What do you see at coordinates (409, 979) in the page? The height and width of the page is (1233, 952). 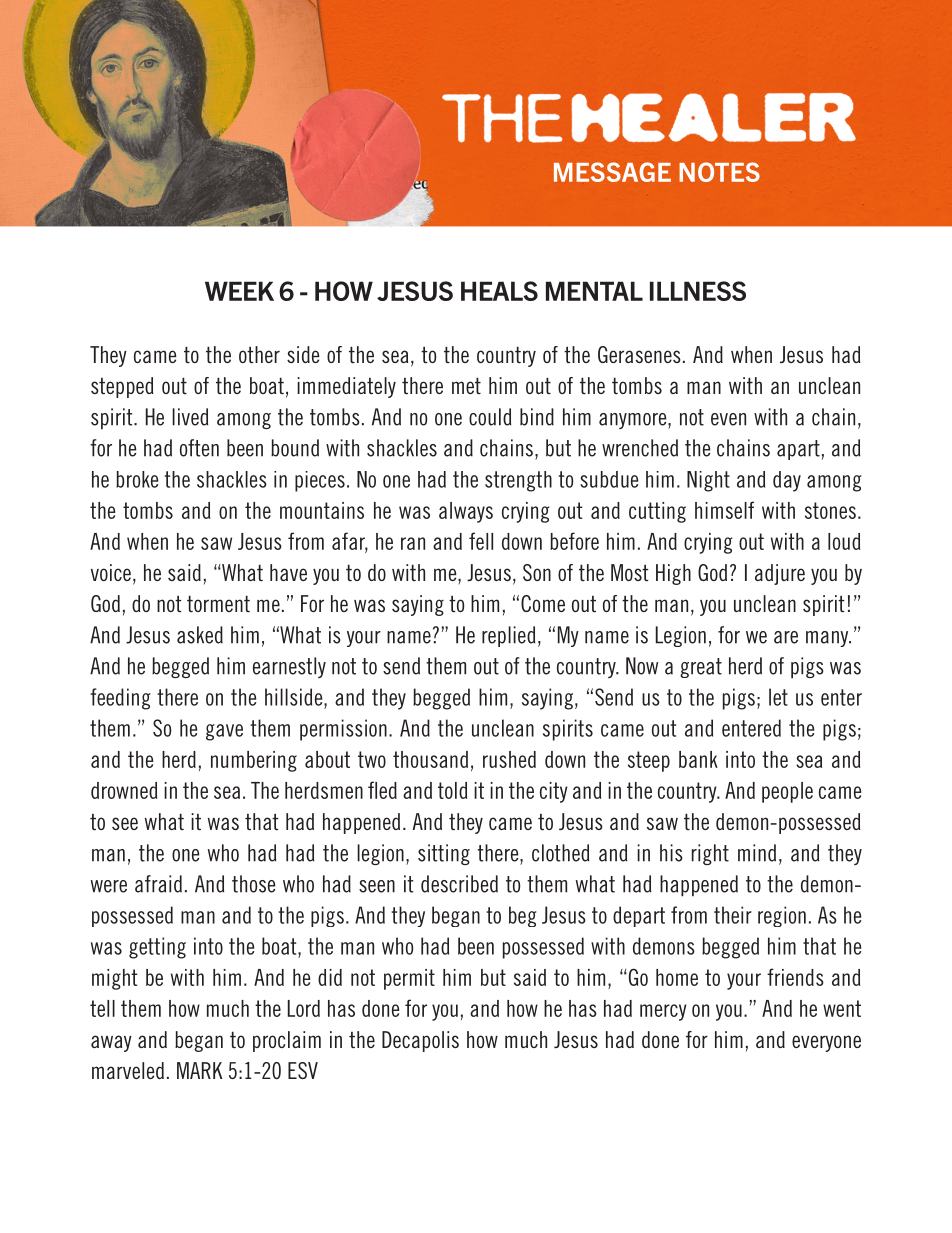 I see `permit` at bounding box center [409, 979].
